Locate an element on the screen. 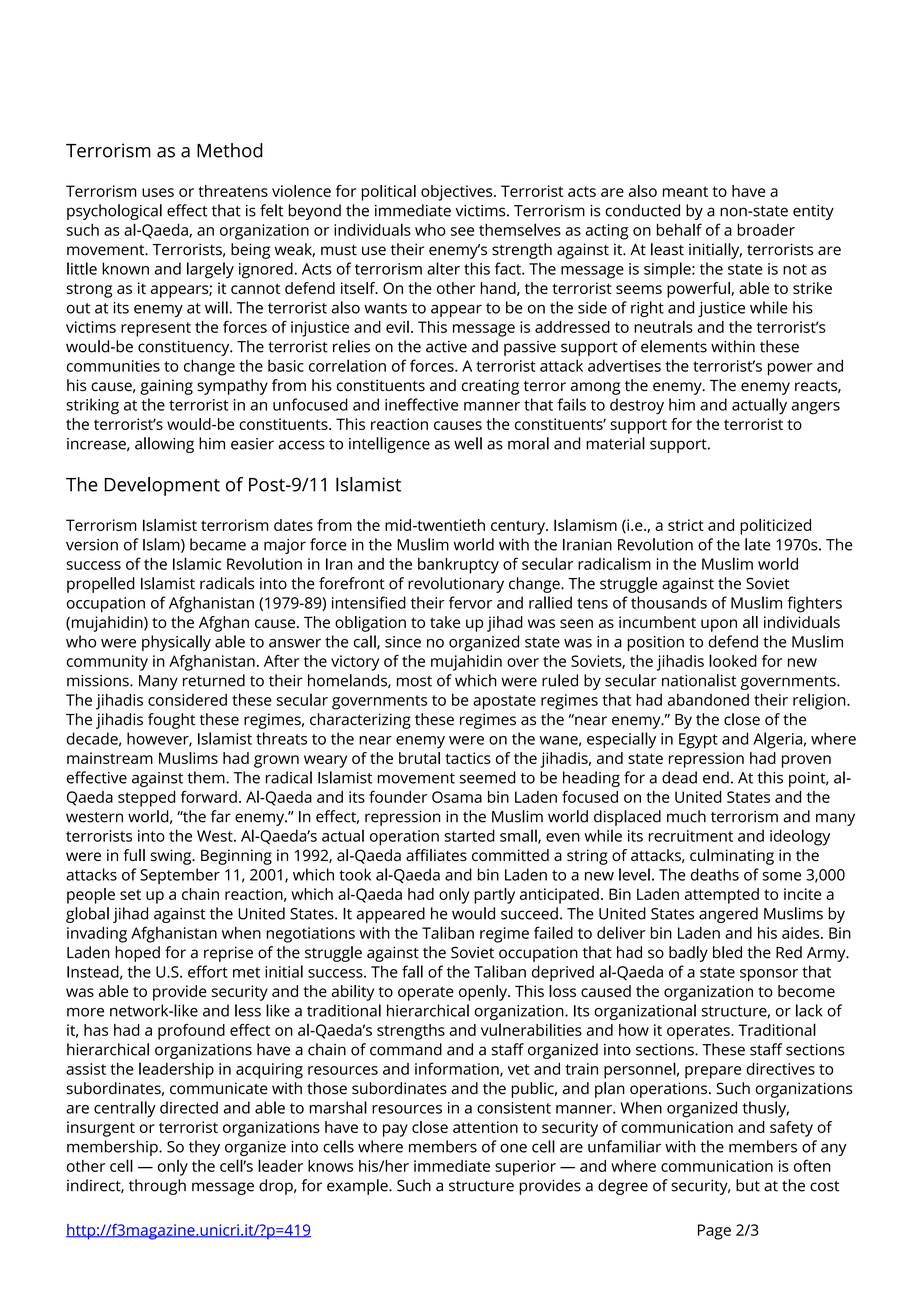 Image resolution: width=924 pixels, height=1308 pixels. psychological is located at coordinates (114, 212).
